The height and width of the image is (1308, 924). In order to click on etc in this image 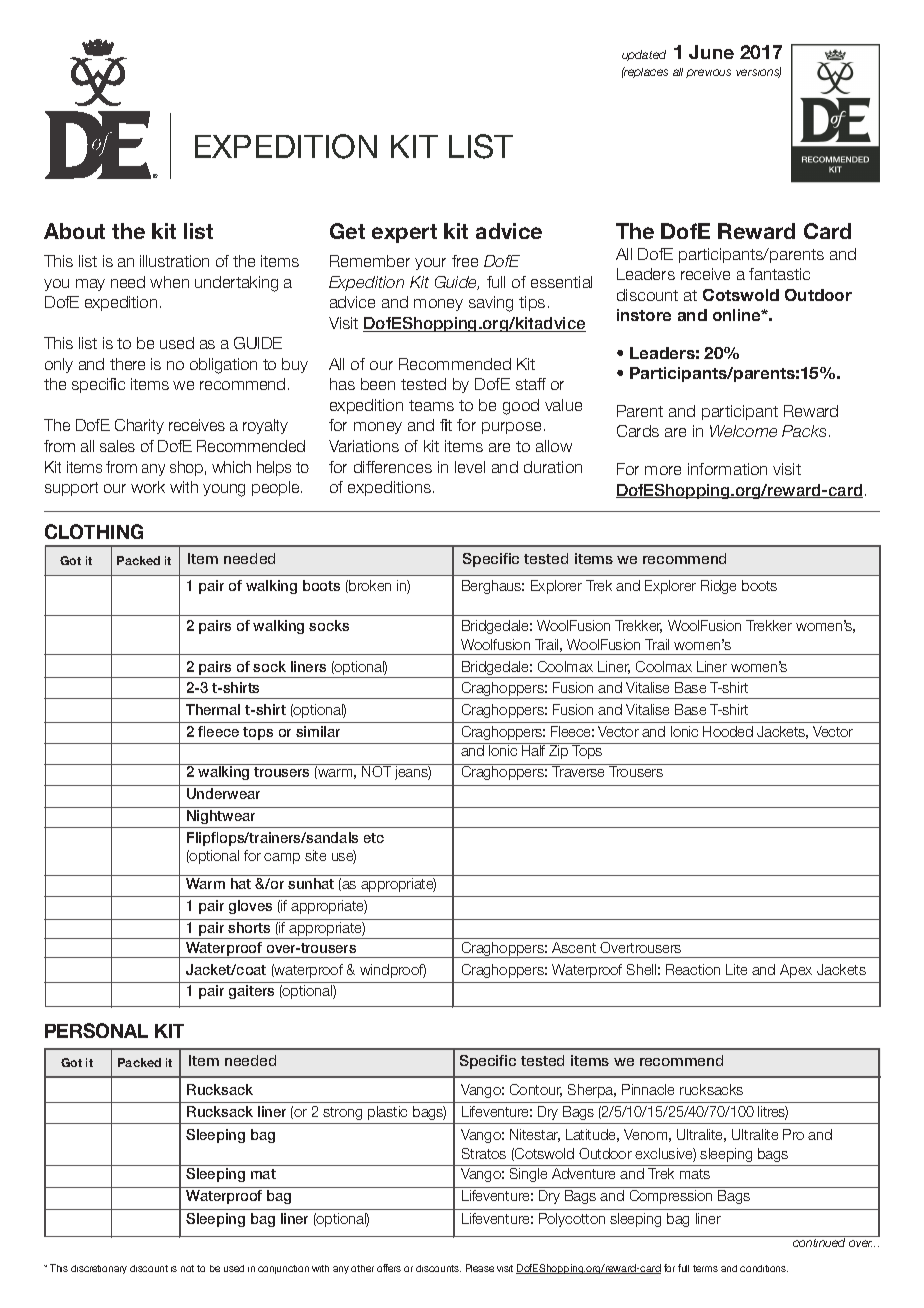, I will do `click(374, 838)`.
